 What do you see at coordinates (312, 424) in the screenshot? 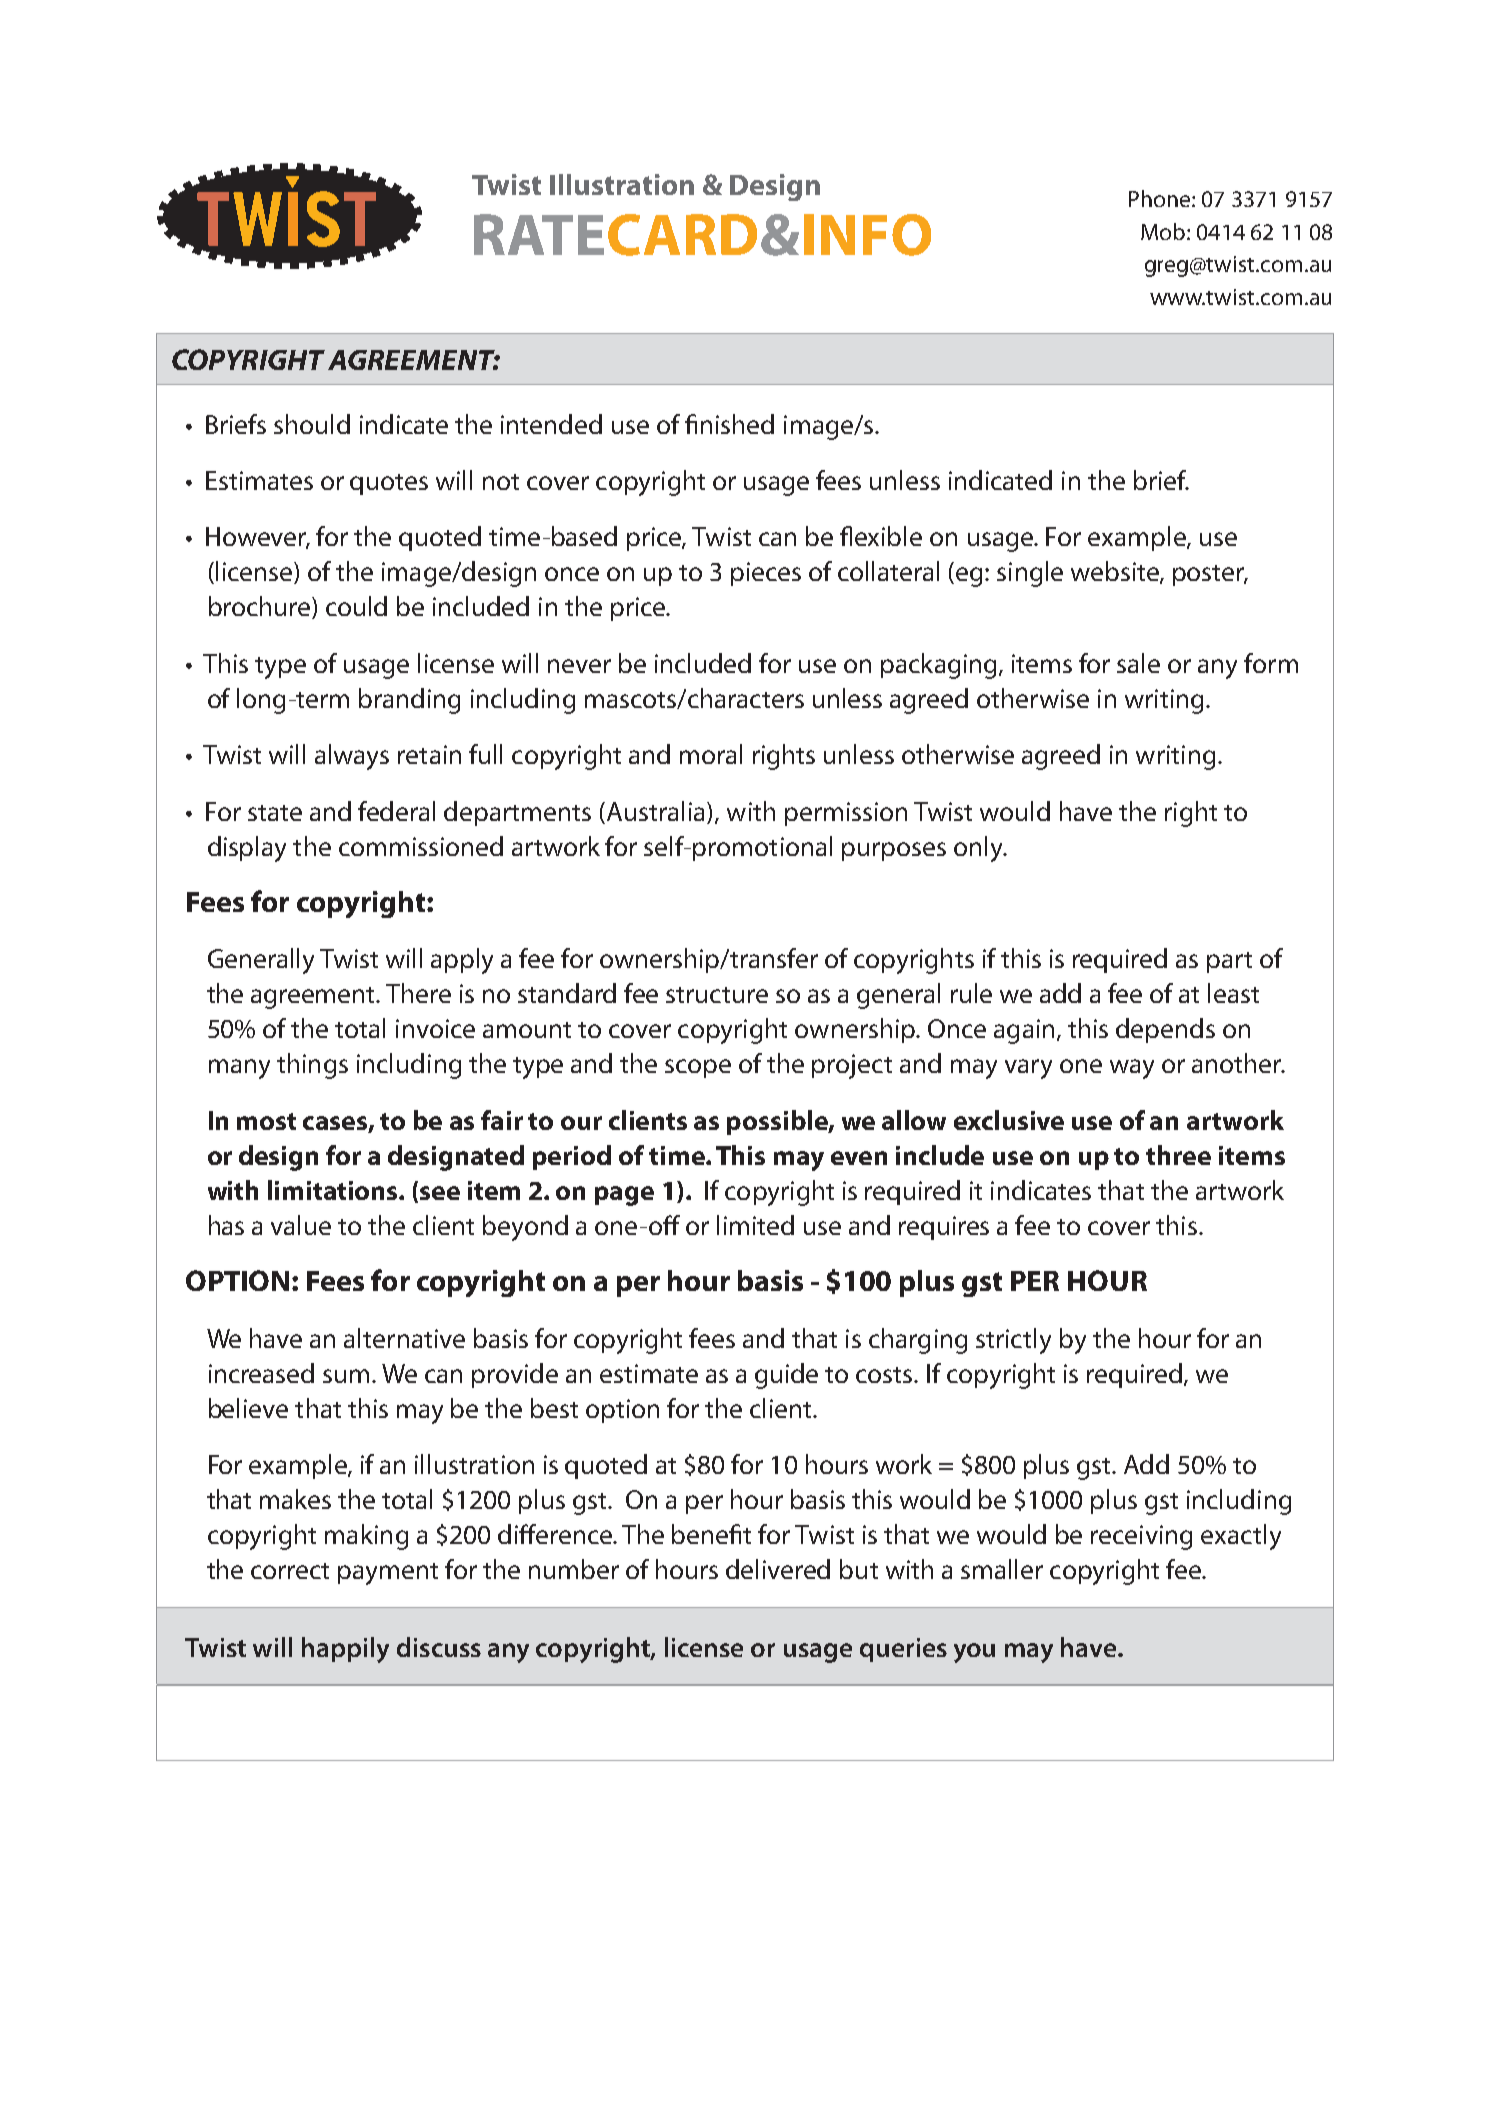
I see `should` at bounding box center [312, 424].
